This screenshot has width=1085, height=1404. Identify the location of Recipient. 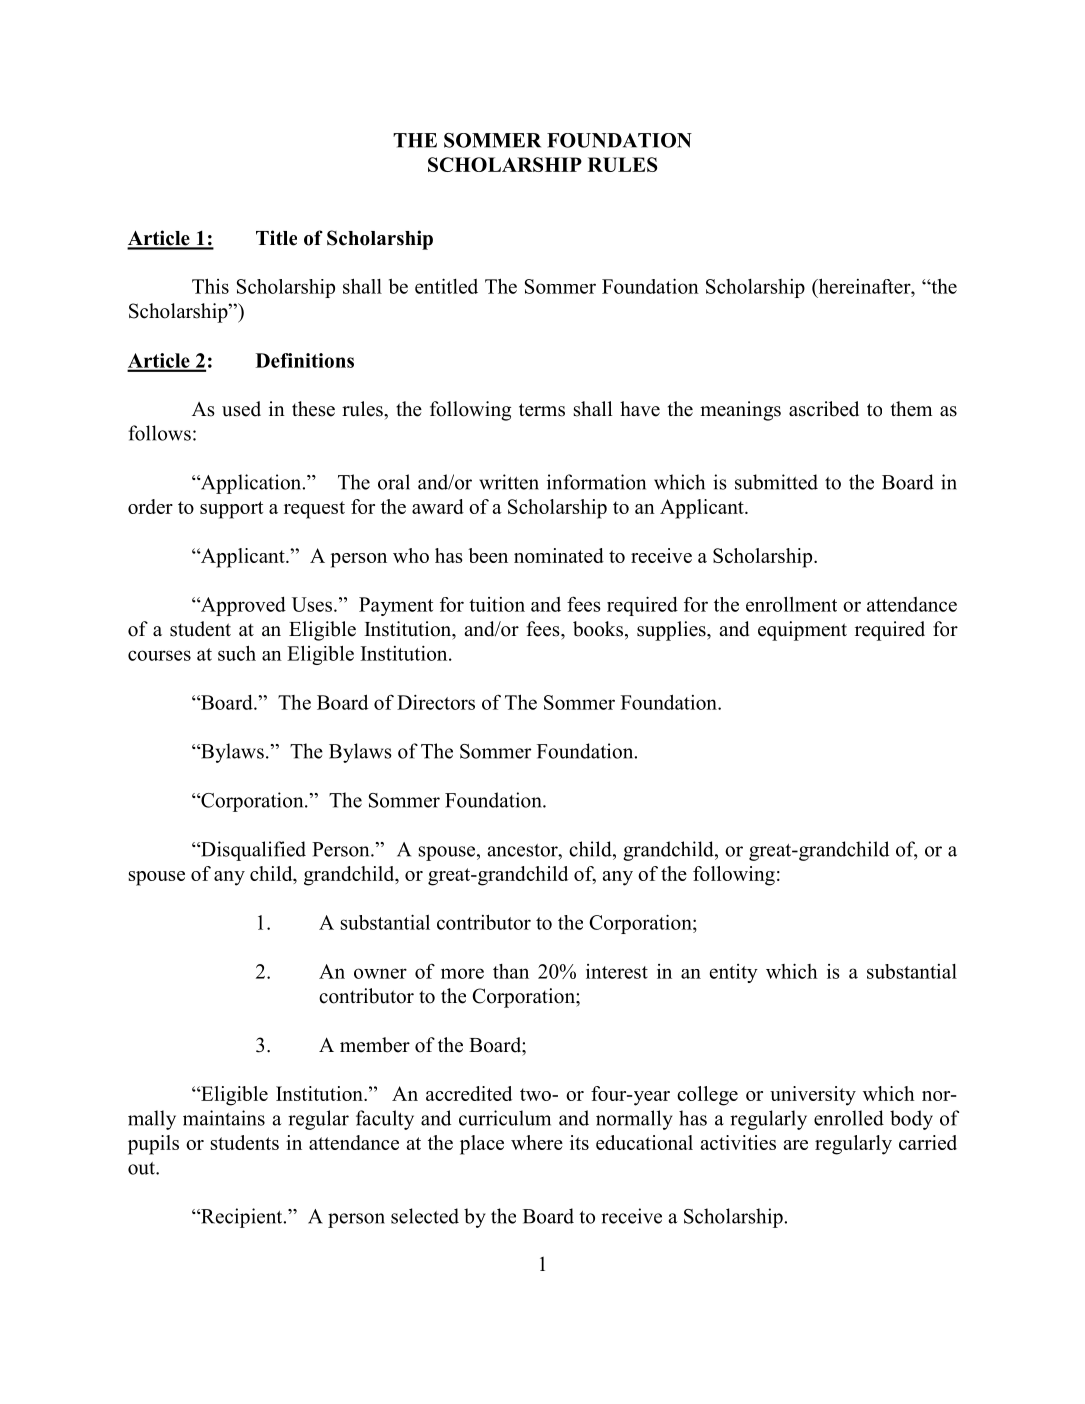
(242, 1218).
